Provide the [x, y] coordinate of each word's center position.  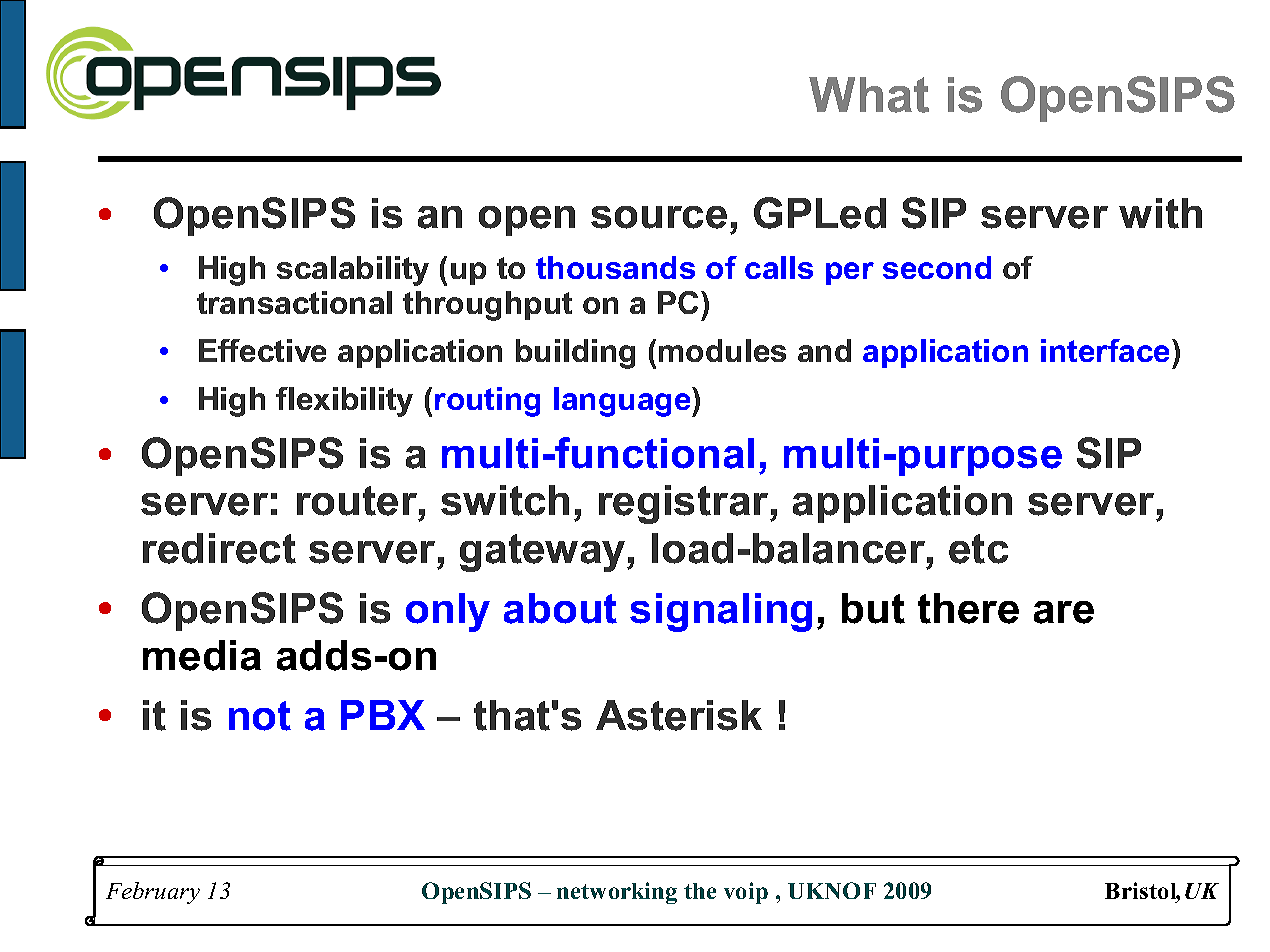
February [153, 893]
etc [978, 549]
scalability [353, 271]
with [1160, 213]
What [869, 95]
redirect [219, 548]
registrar [685, 504]
